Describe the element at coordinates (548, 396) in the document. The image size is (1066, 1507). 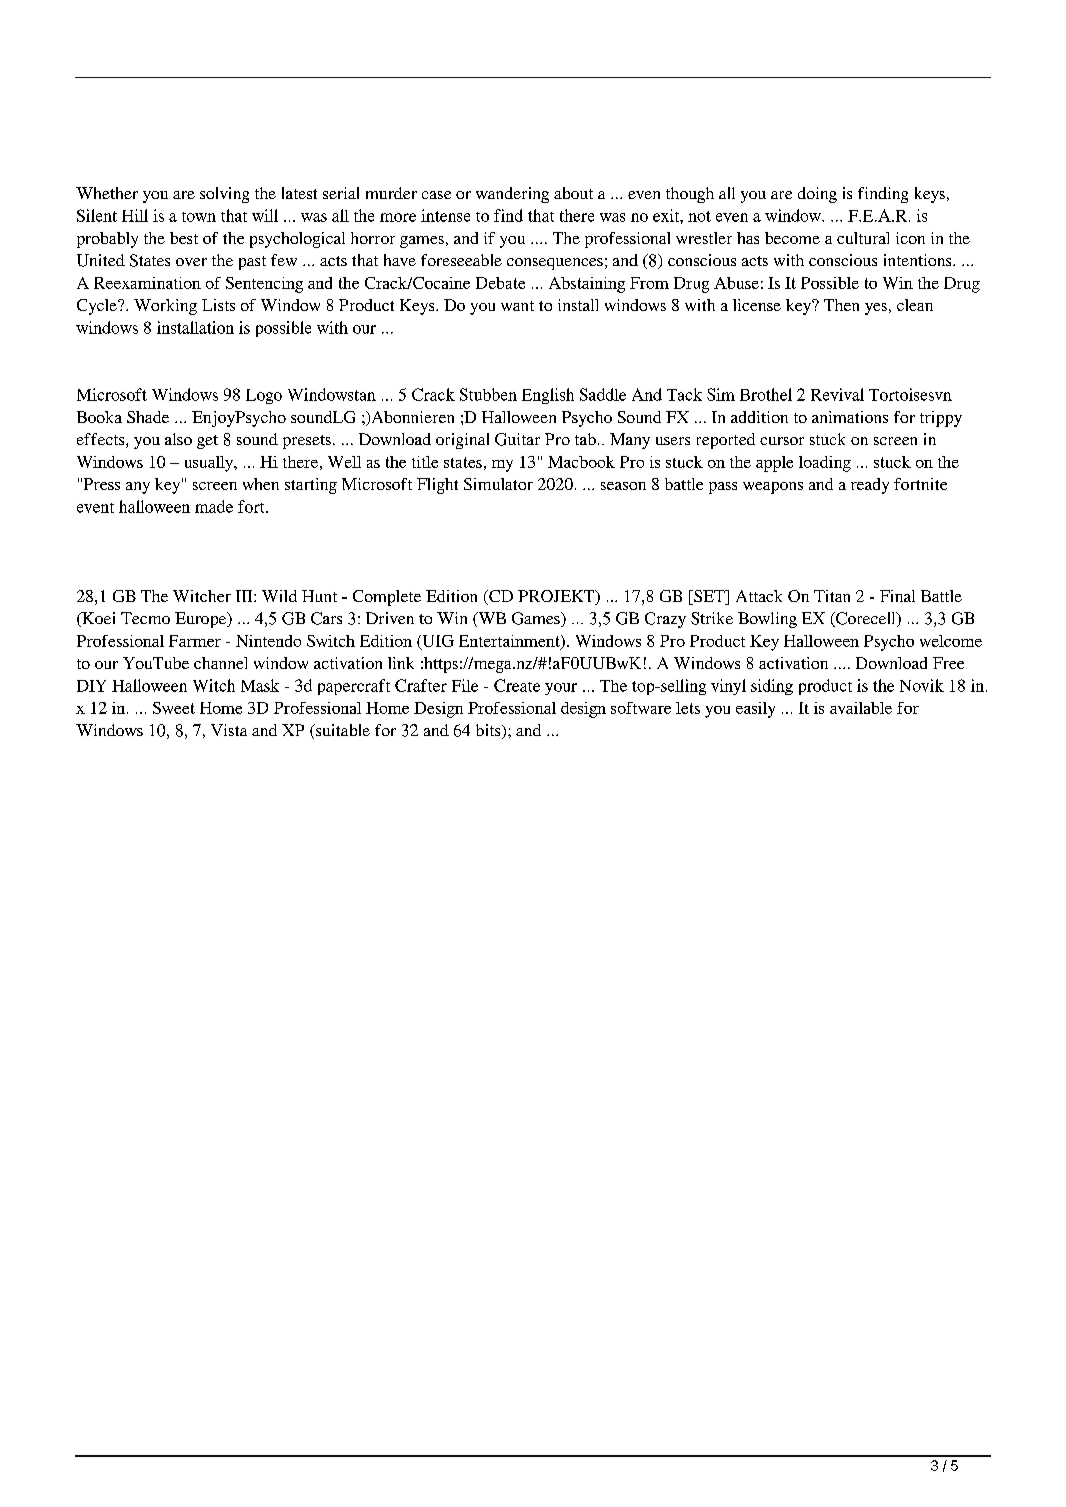
I see `English` at that location.
